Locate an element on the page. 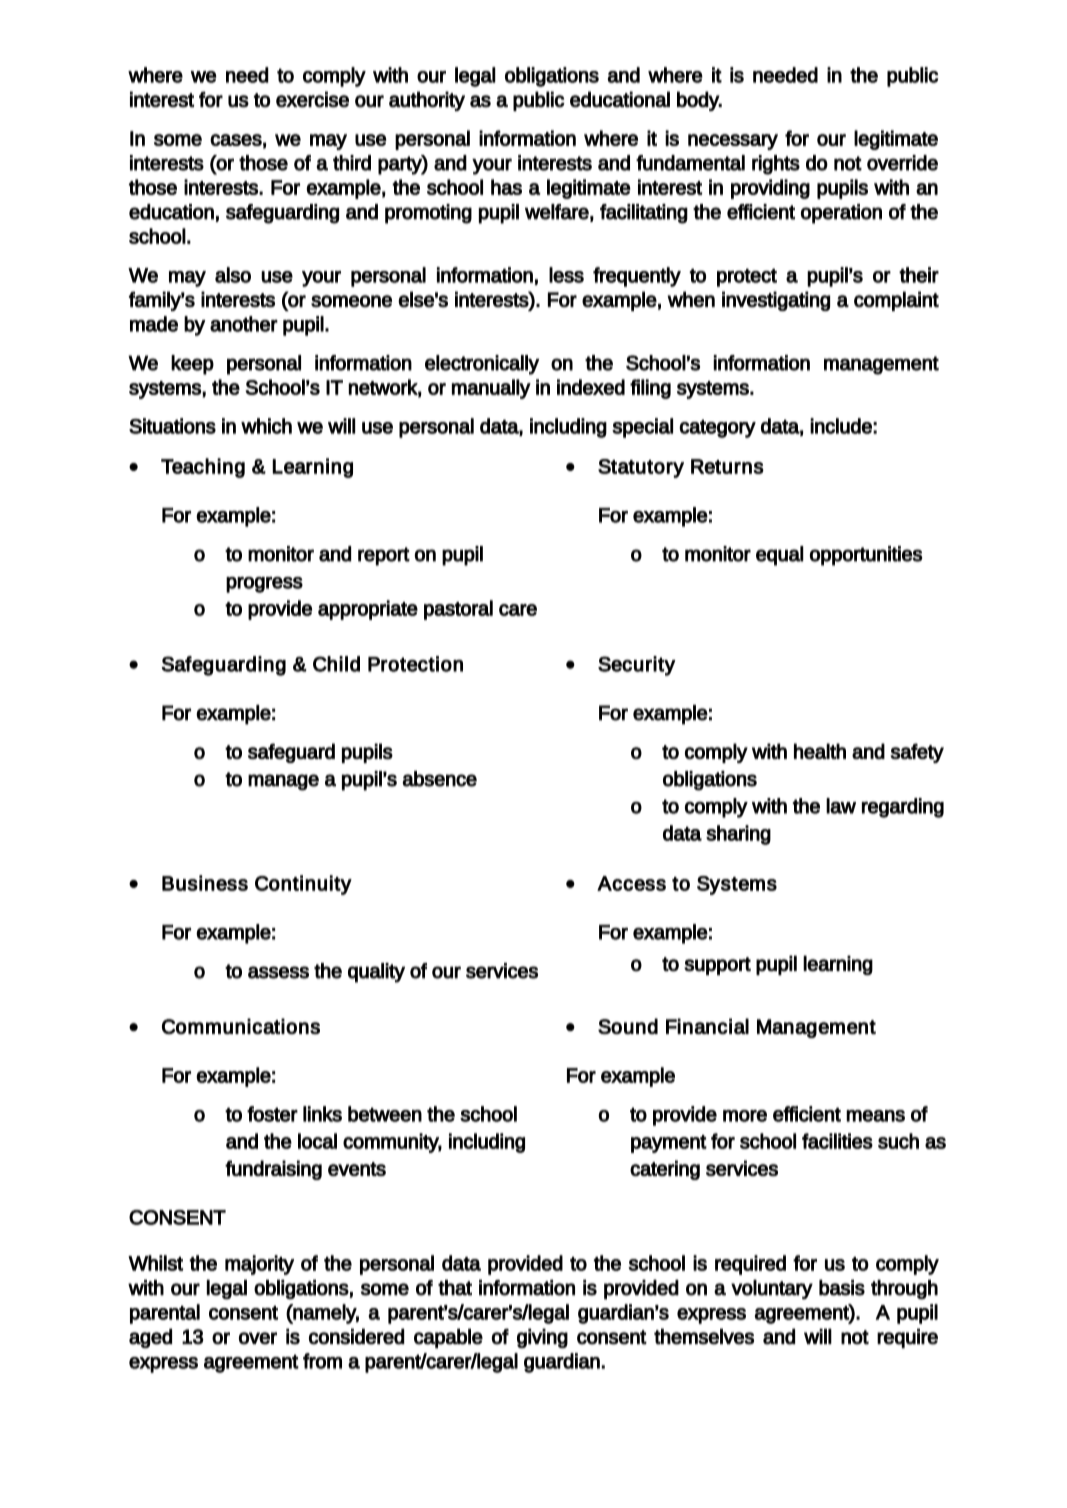 The height and width of the page is (1508, 1067). exercise is located at coordinates (312, 99).
